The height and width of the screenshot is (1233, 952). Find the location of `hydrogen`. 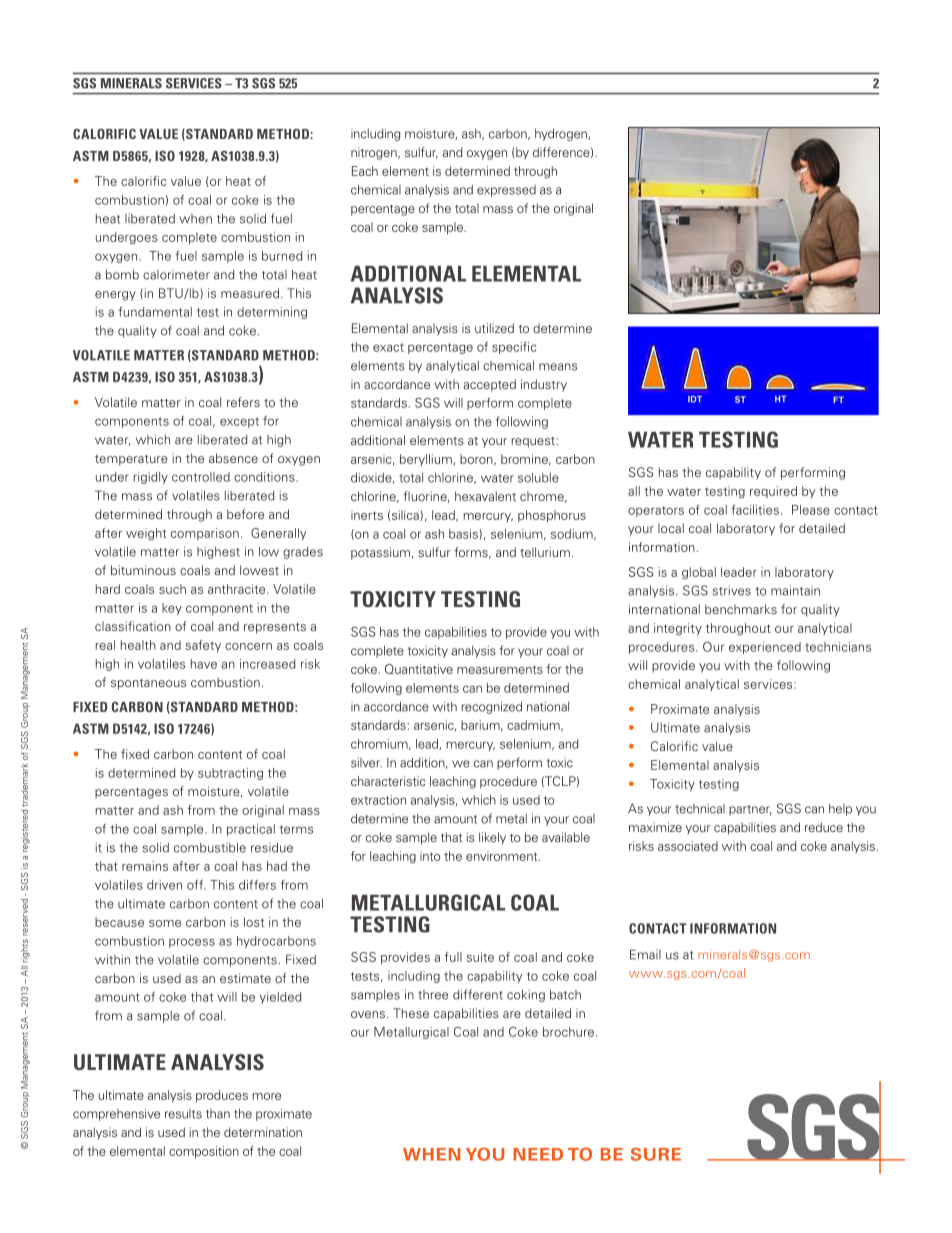

hydrogen is located at coordinates (562, 134).
